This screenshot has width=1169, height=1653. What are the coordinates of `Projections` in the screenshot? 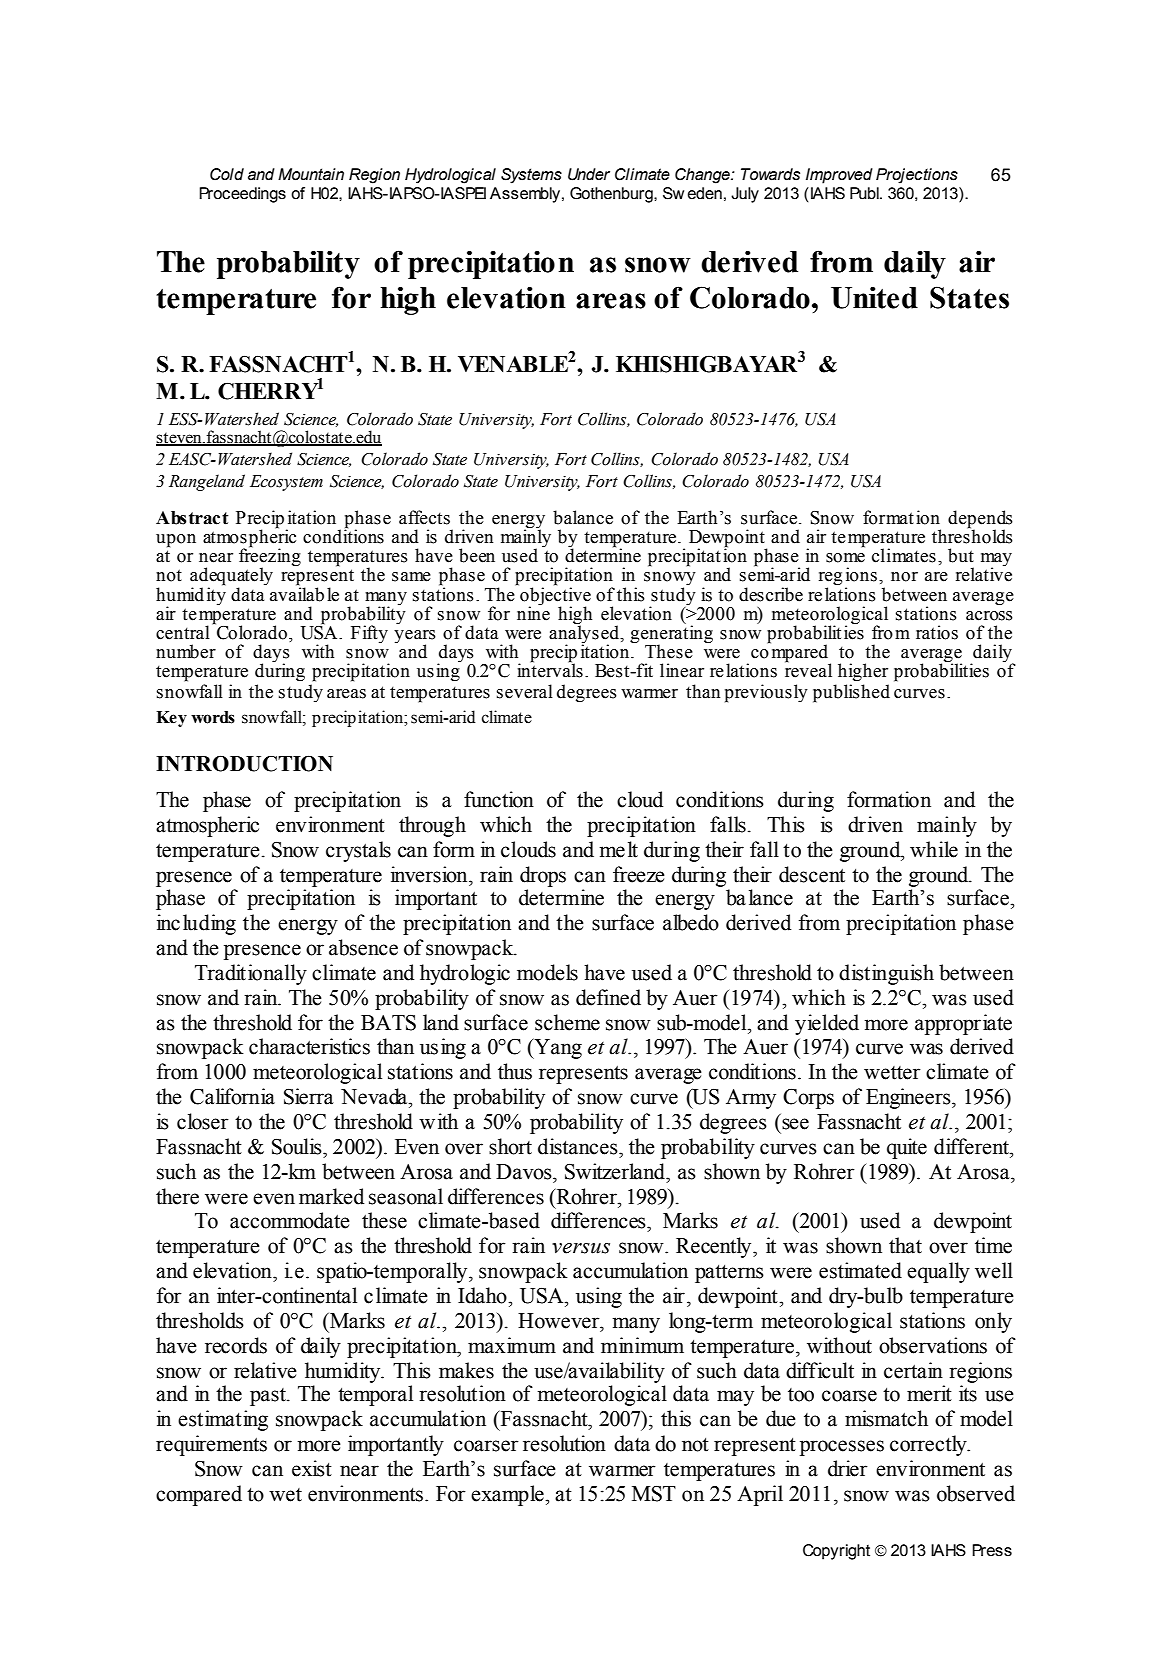 It's located at (917, 176).
